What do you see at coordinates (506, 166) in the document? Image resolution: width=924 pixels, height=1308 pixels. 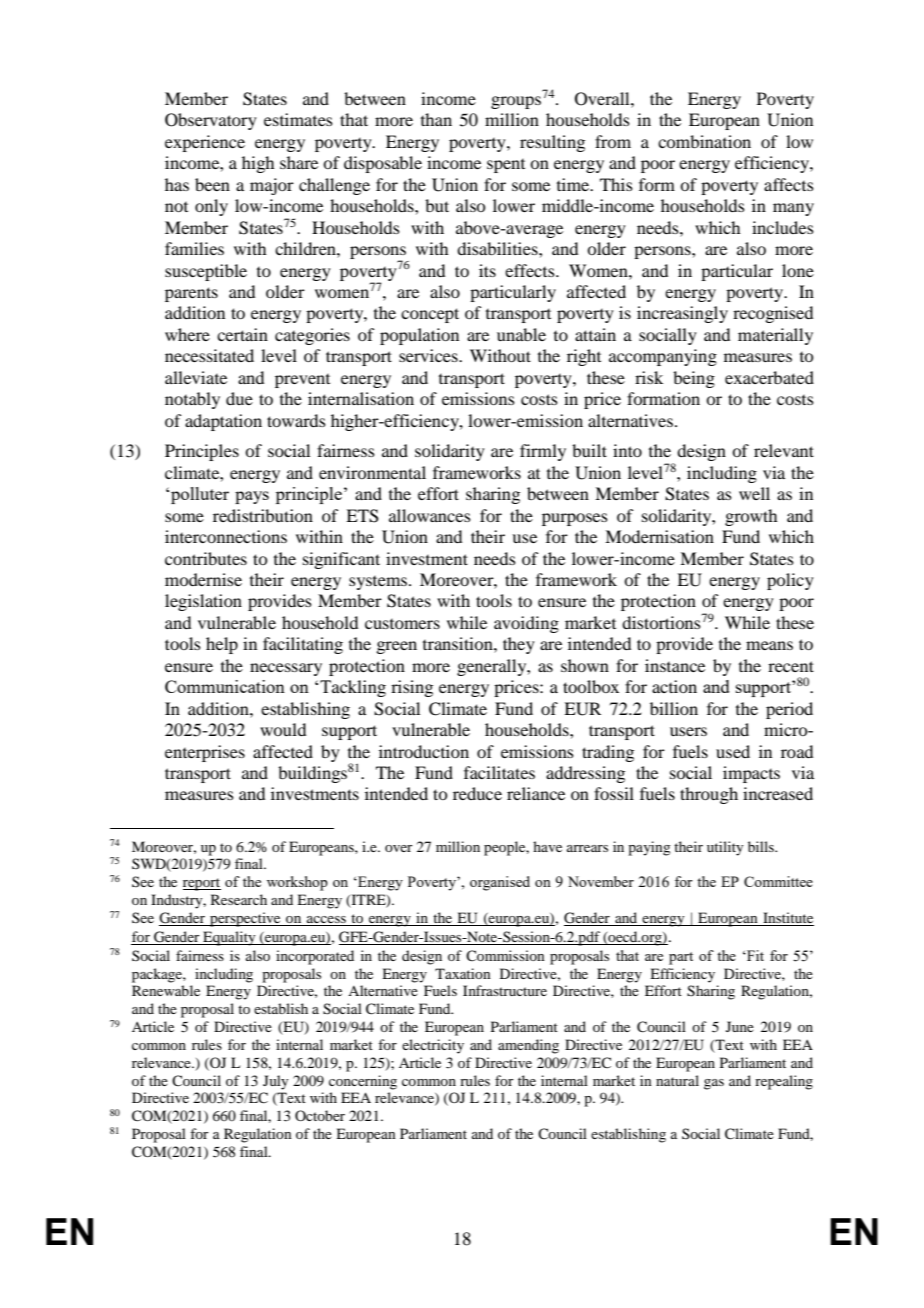 I see `spent` at bounding box center [506, 166].
